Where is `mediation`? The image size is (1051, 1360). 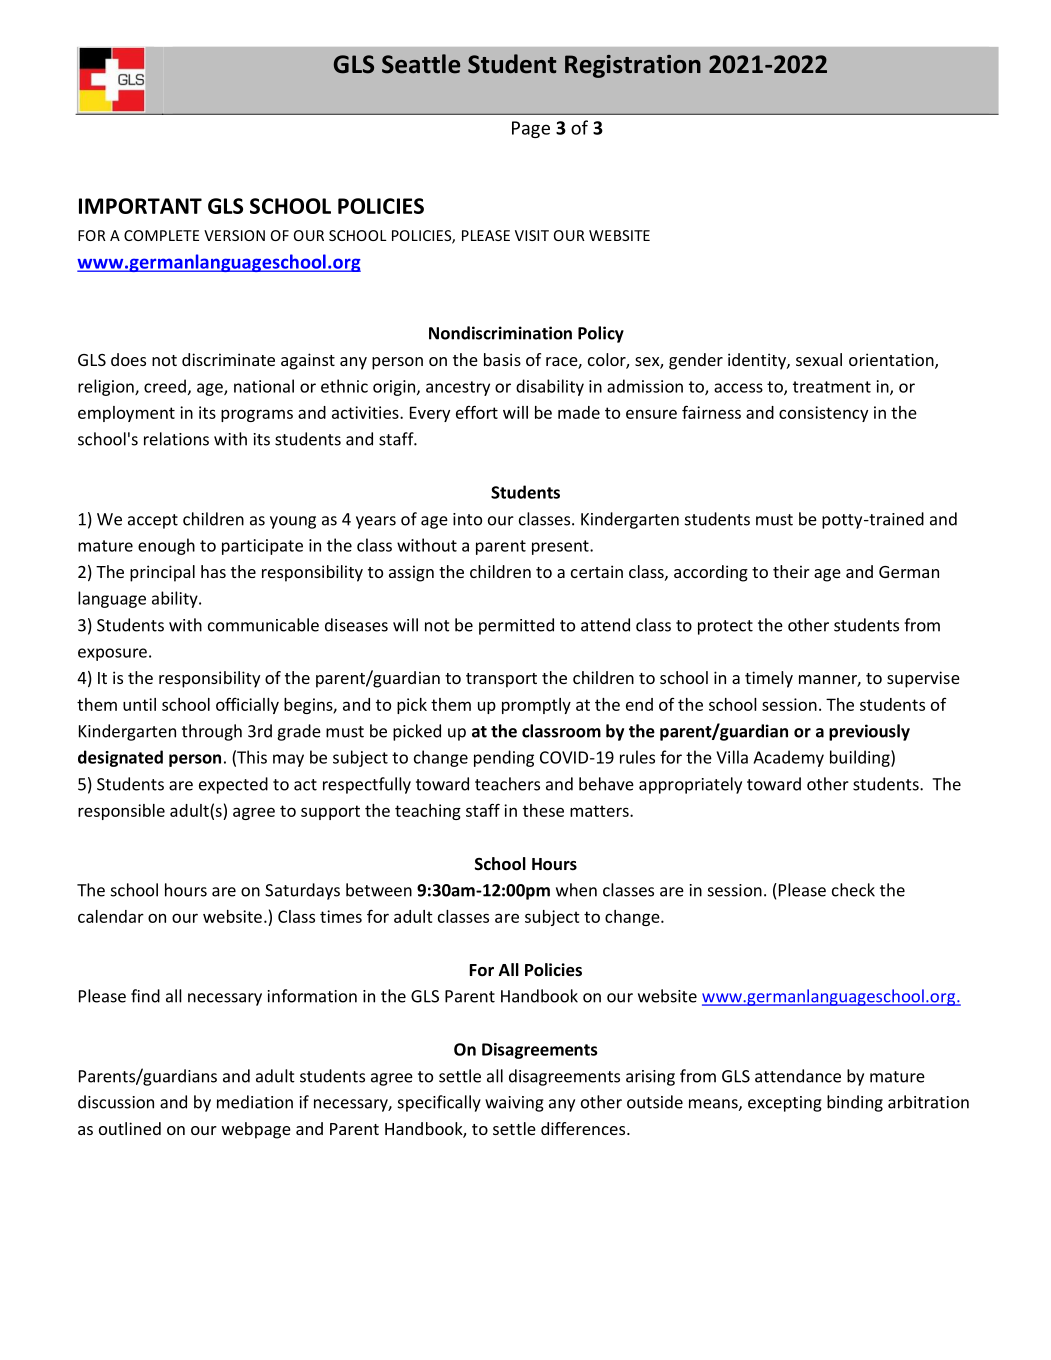 mediation is located at coordinates (255, 1102).
